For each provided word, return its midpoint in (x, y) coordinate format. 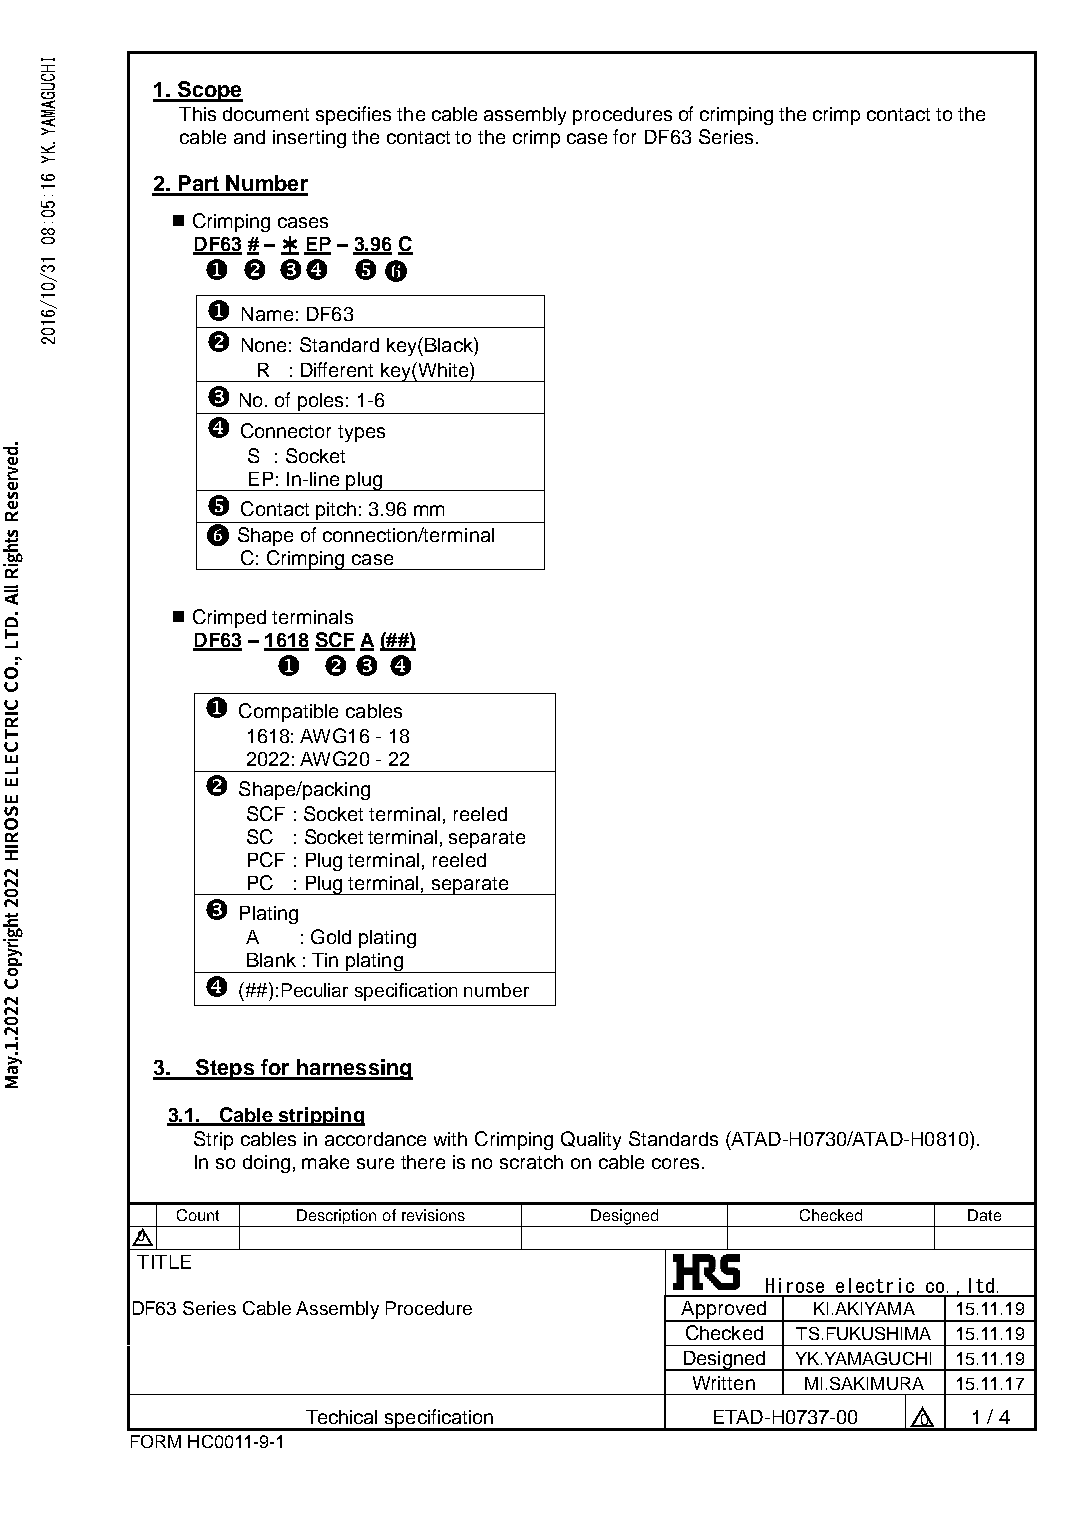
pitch (336, 511)
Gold (331, 936)
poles (320, 402)
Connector (286, 430)
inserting (309, 139)
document (266, 114)
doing (266, 1164)
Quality (591, 1140)
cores (675, 1163)
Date (984, 1215)
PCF (266, 859)
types (361, 433)
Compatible (288, 712)
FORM (156, 1441)
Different (337, 369)
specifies (353, 115)
